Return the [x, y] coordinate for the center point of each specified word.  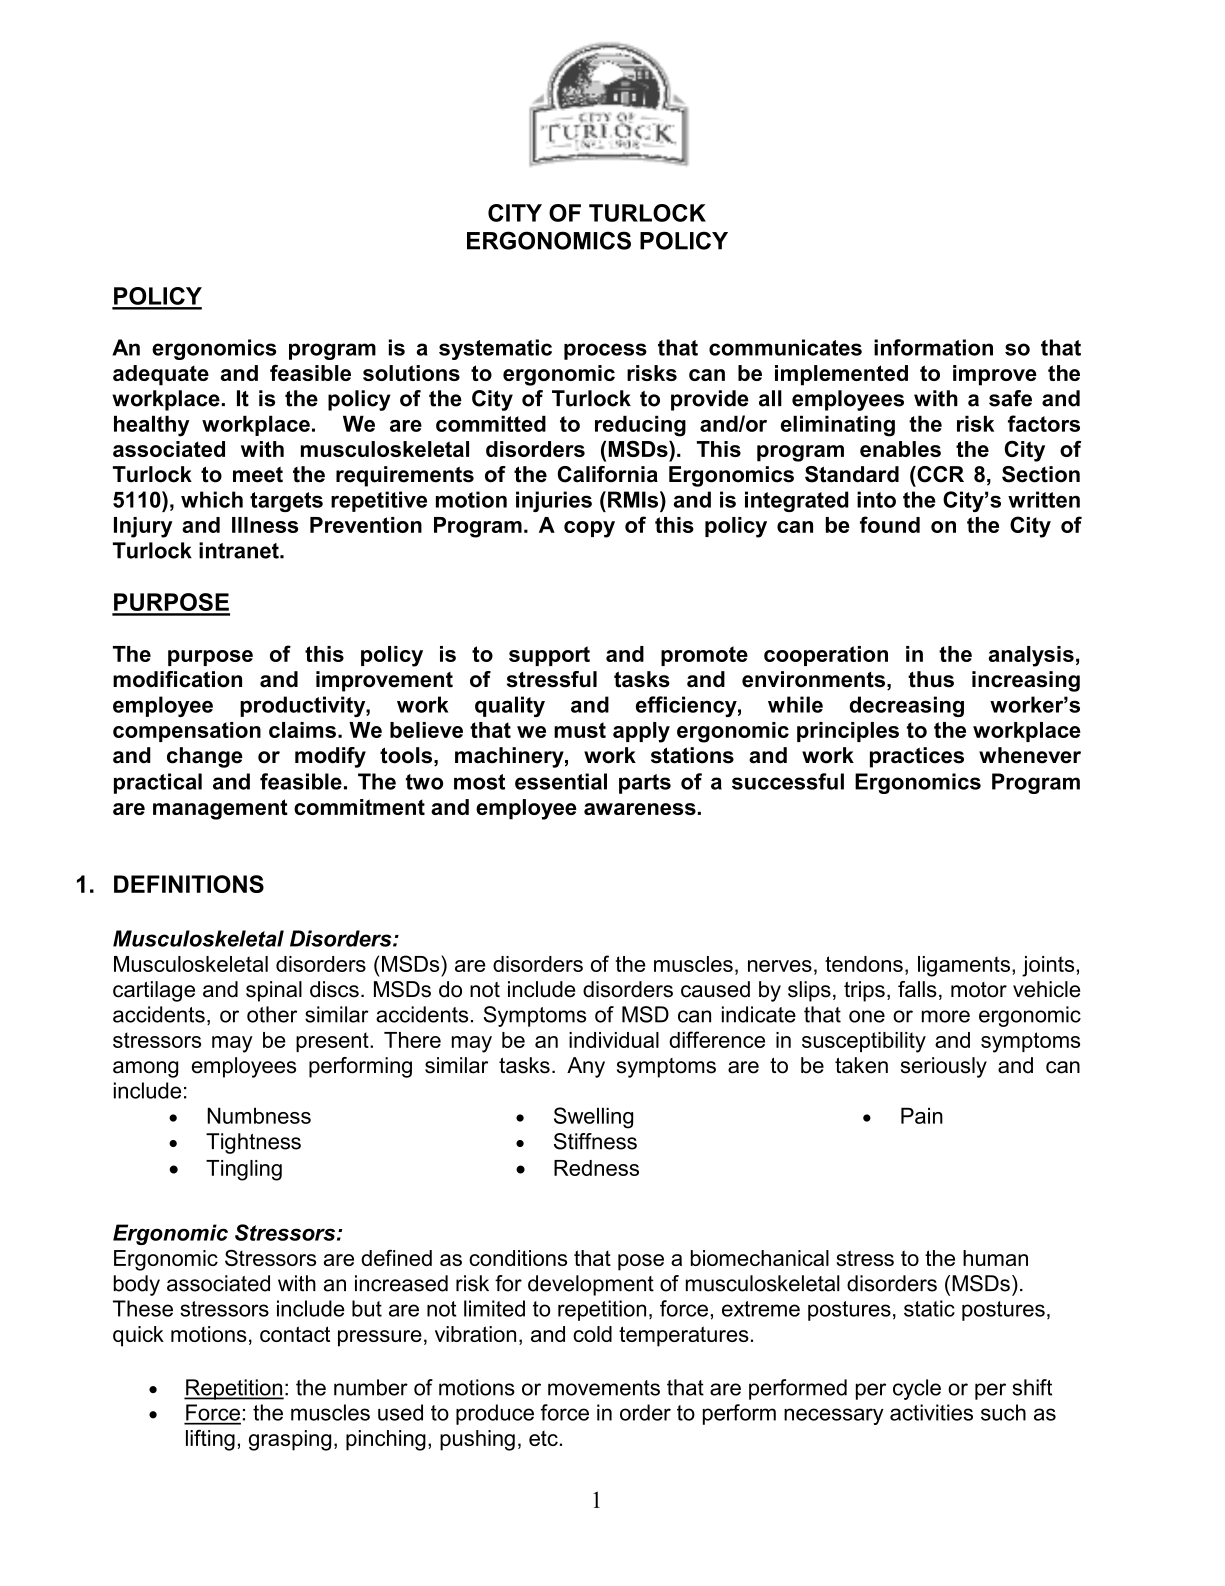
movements [604, 1388]
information [933, 347]
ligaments [965, 966]
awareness [640, 809]
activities [931, 1412]
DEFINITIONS [189, 884]
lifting [210, 1440]
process [605, 351]
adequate [161, 375]
